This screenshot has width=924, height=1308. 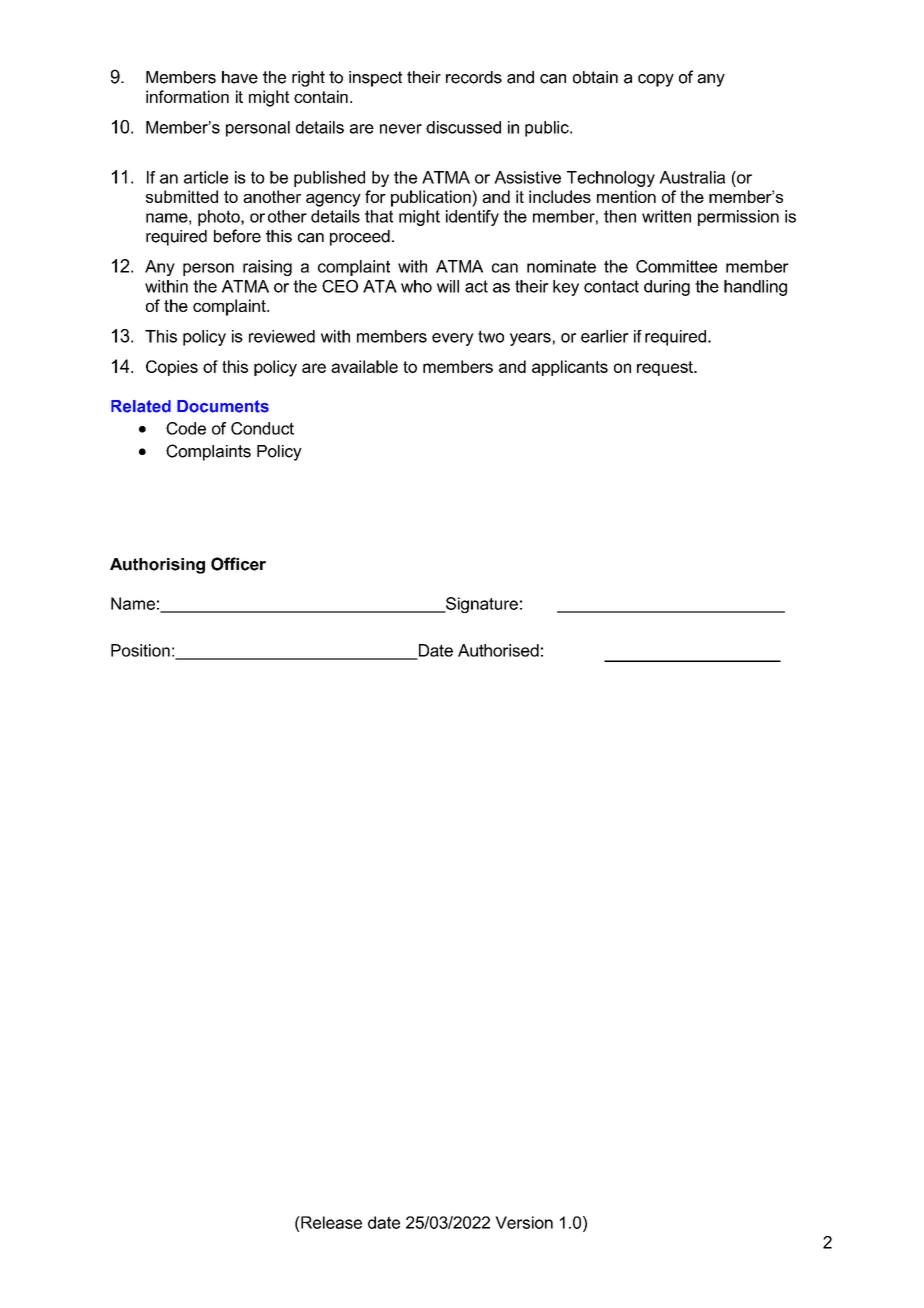 What do you see at coordinates (453, 339) in the screenshot?
I see `every` at bounding box center [453, 339].
